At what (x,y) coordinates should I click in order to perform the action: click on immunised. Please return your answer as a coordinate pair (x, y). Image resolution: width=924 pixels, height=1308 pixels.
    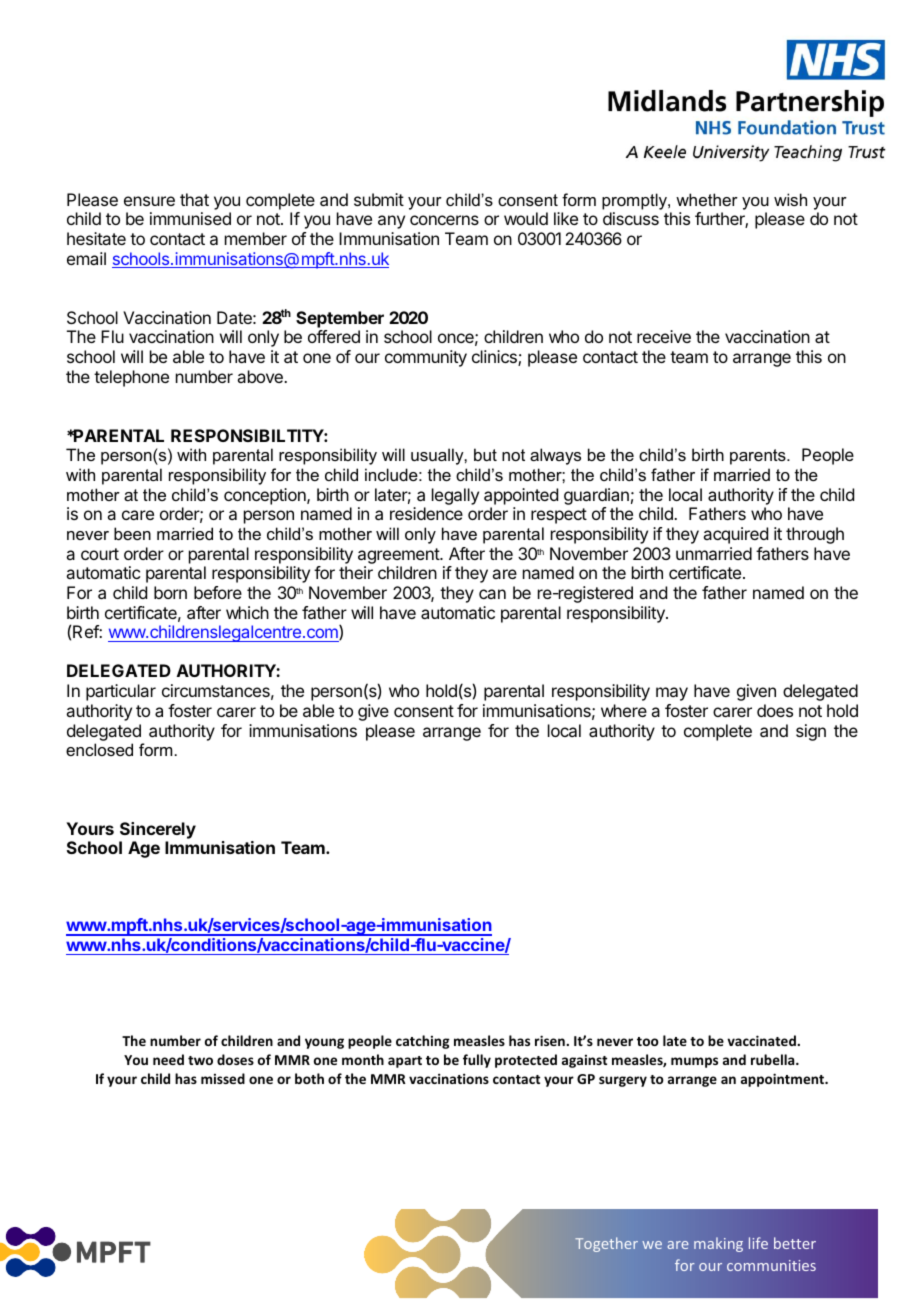
    Looking at the image, I should click on (190, 218).
